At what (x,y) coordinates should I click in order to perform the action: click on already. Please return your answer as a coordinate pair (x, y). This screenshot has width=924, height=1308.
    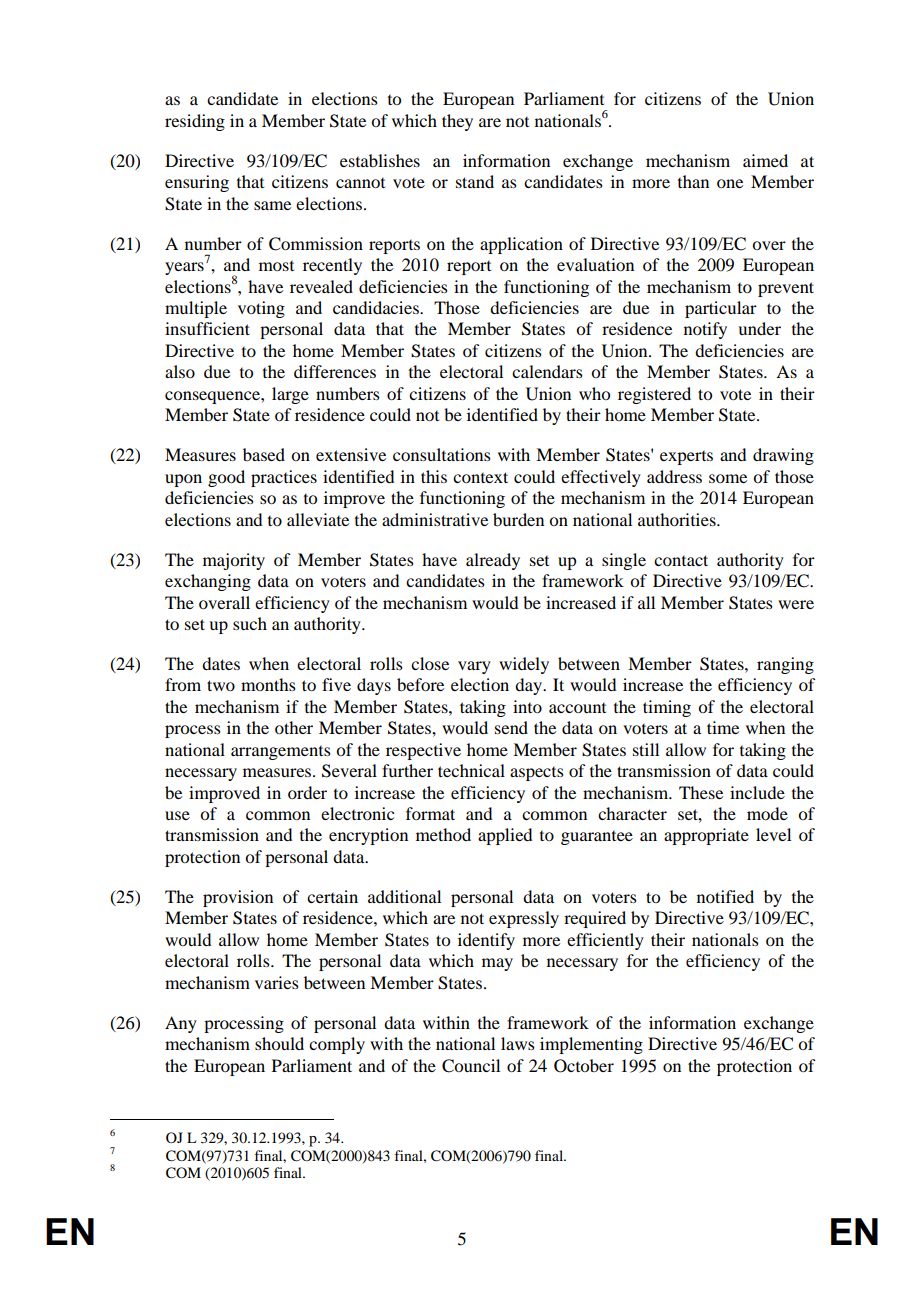
    Looking at the image, I should click on (493, 561).
